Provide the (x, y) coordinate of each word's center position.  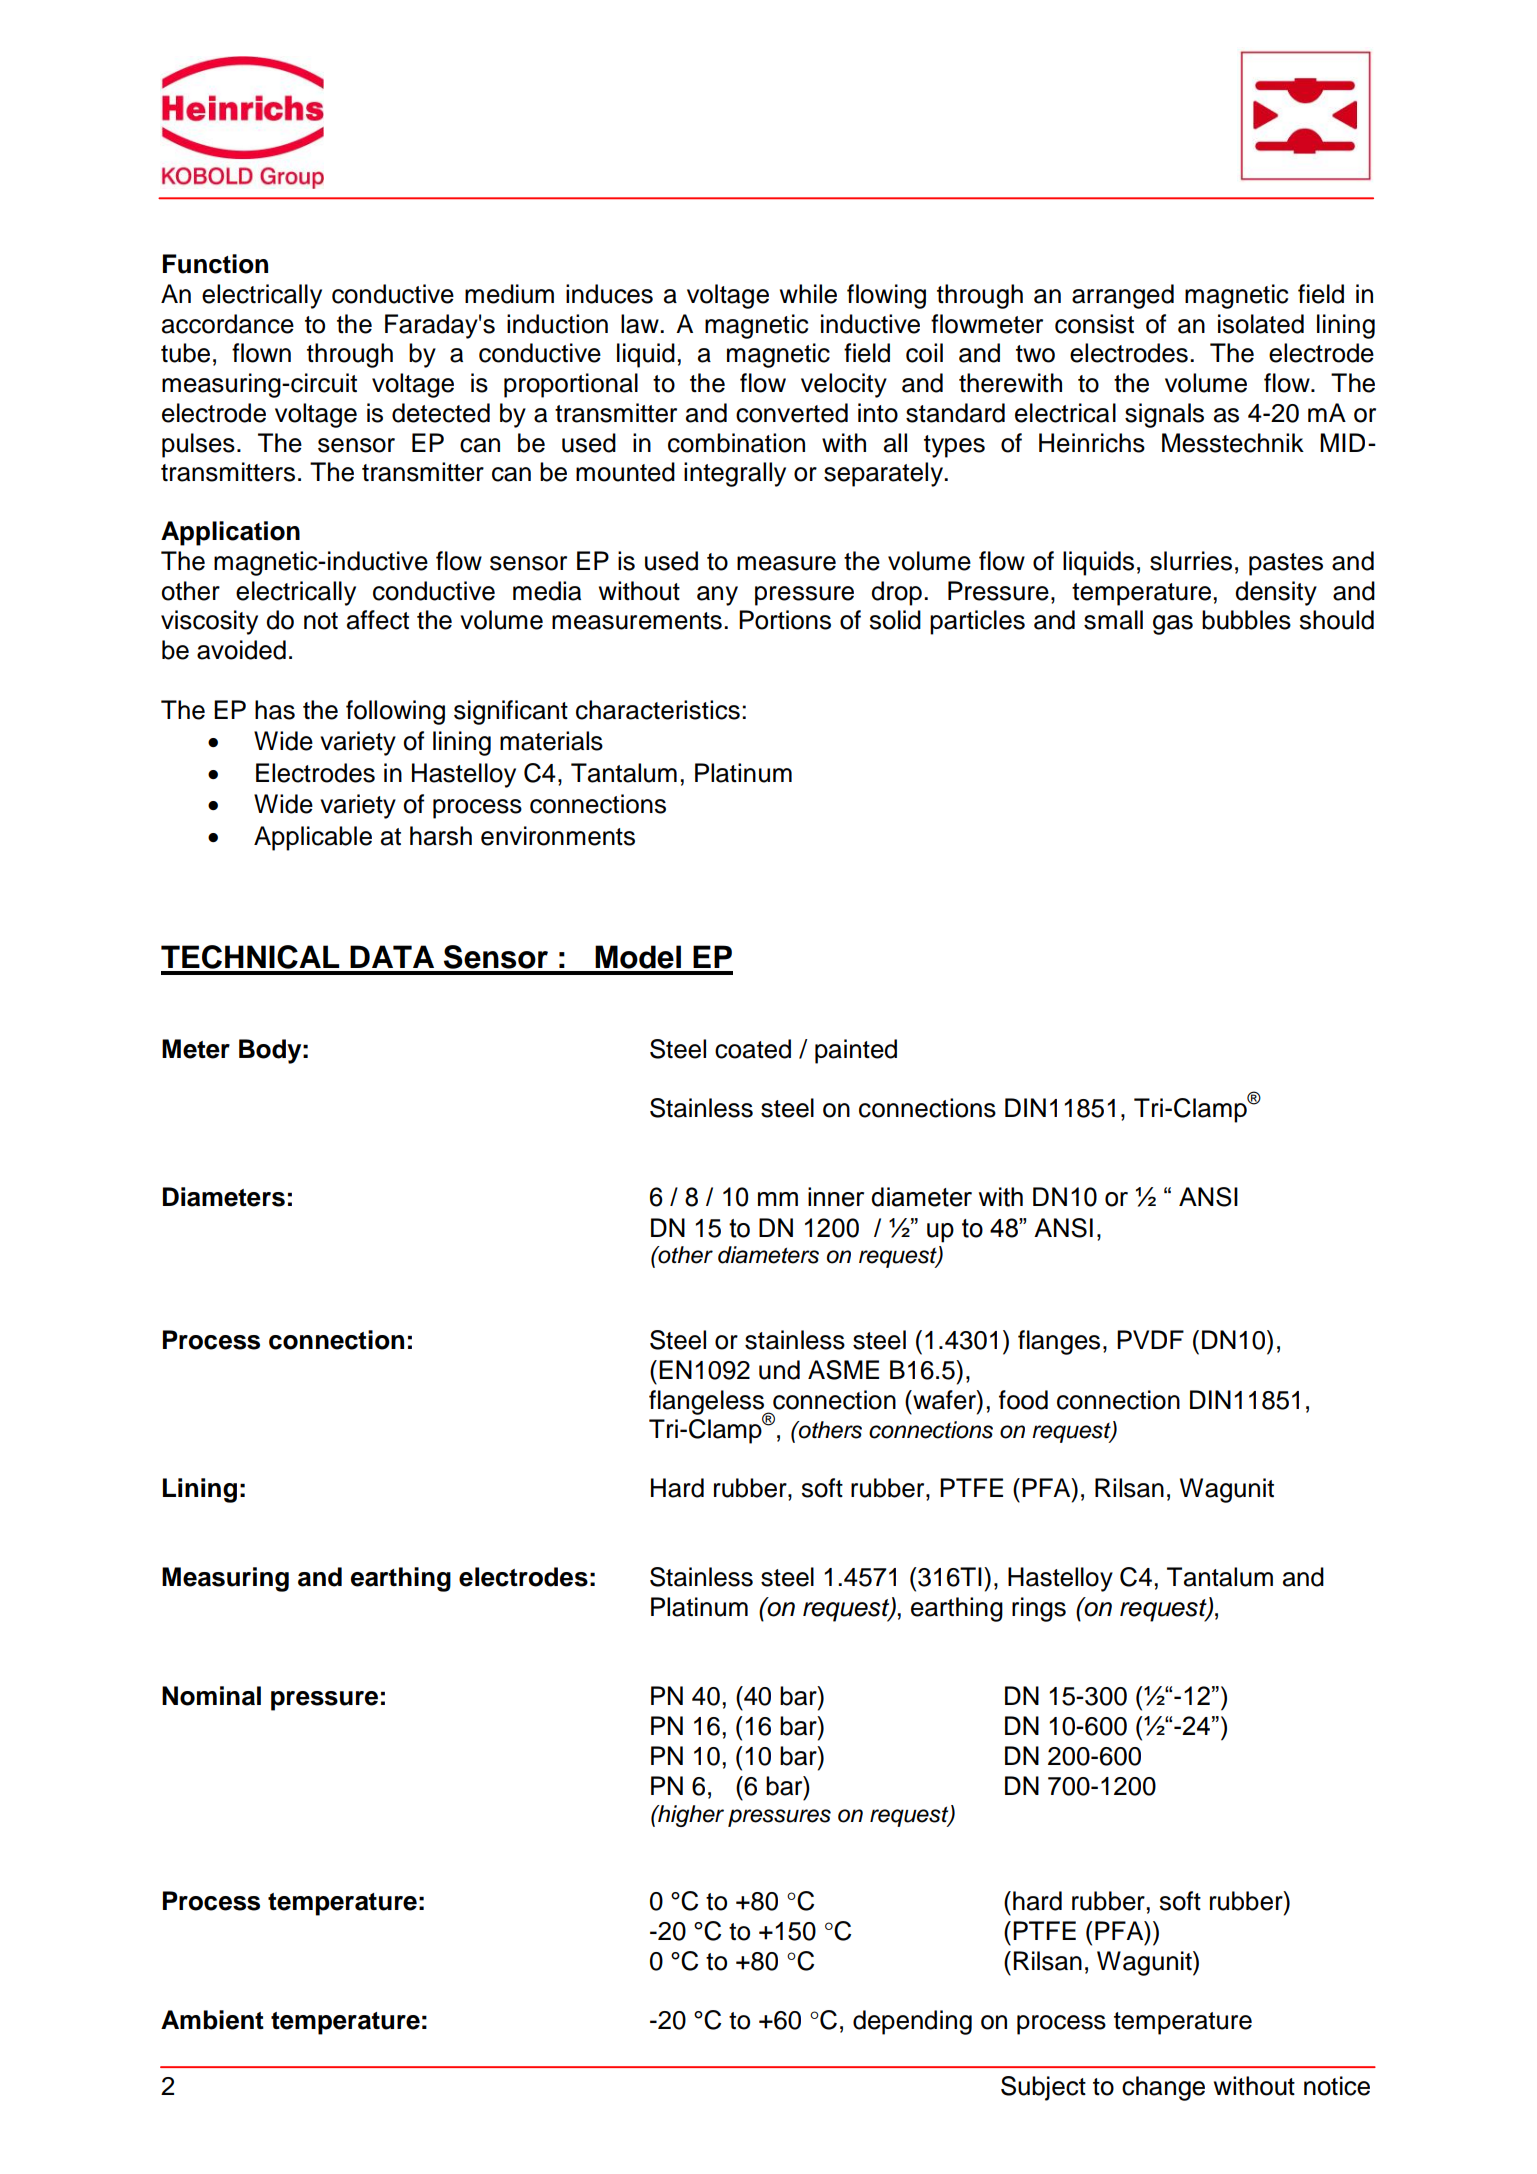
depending (912, 2022)
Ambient (212, 2020)
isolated (1261, 324)
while (808, 294)
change (1163, 2088)
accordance (228, 324)
